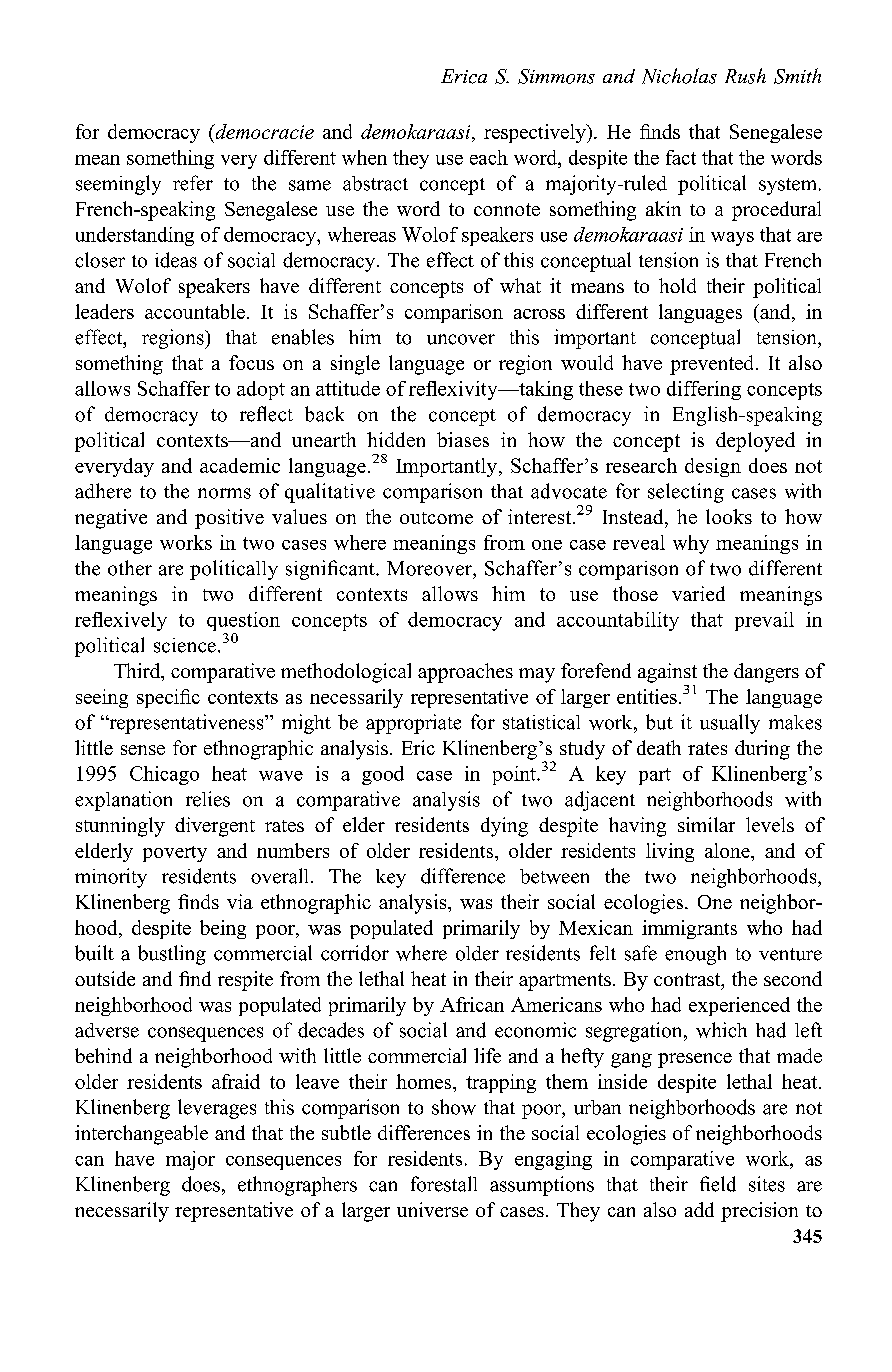  What do you see at coordinates (193, 183) in the image?
I see `refer` at bounding box center [193, 183].
